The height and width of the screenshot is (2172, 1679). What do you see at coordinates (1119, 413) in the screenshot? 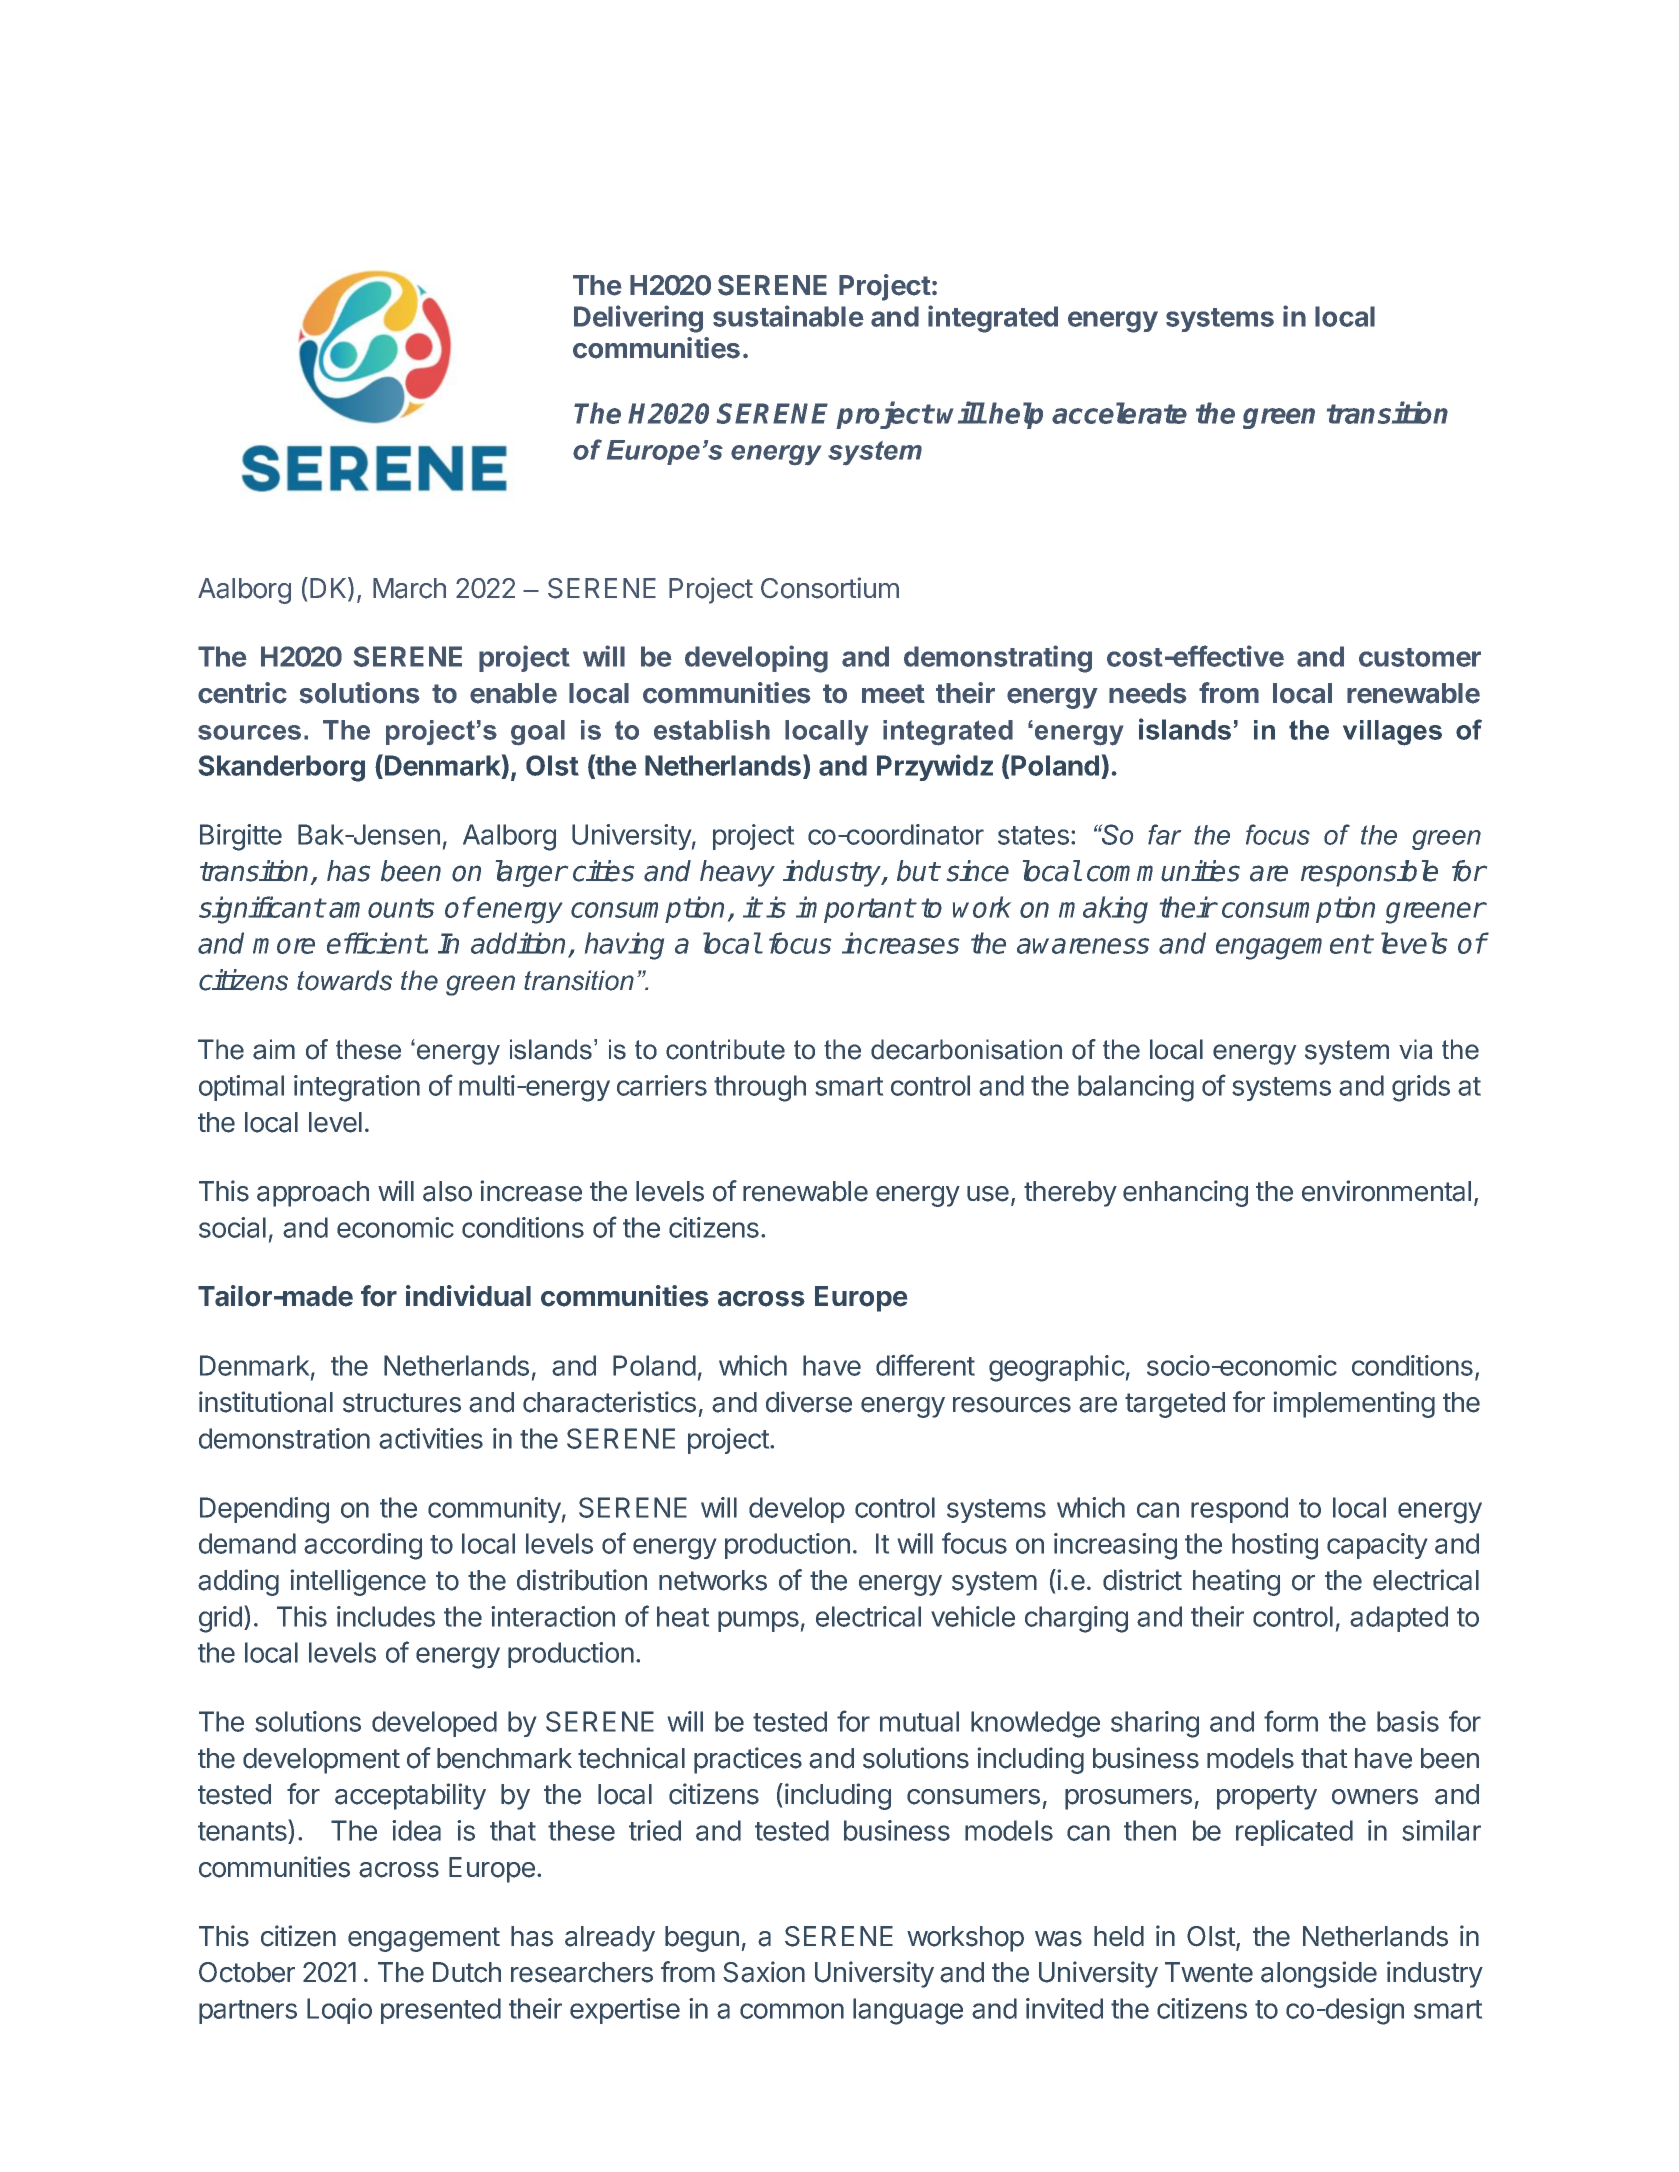
I see `accelerate` at bounding box center [1119, 413].
